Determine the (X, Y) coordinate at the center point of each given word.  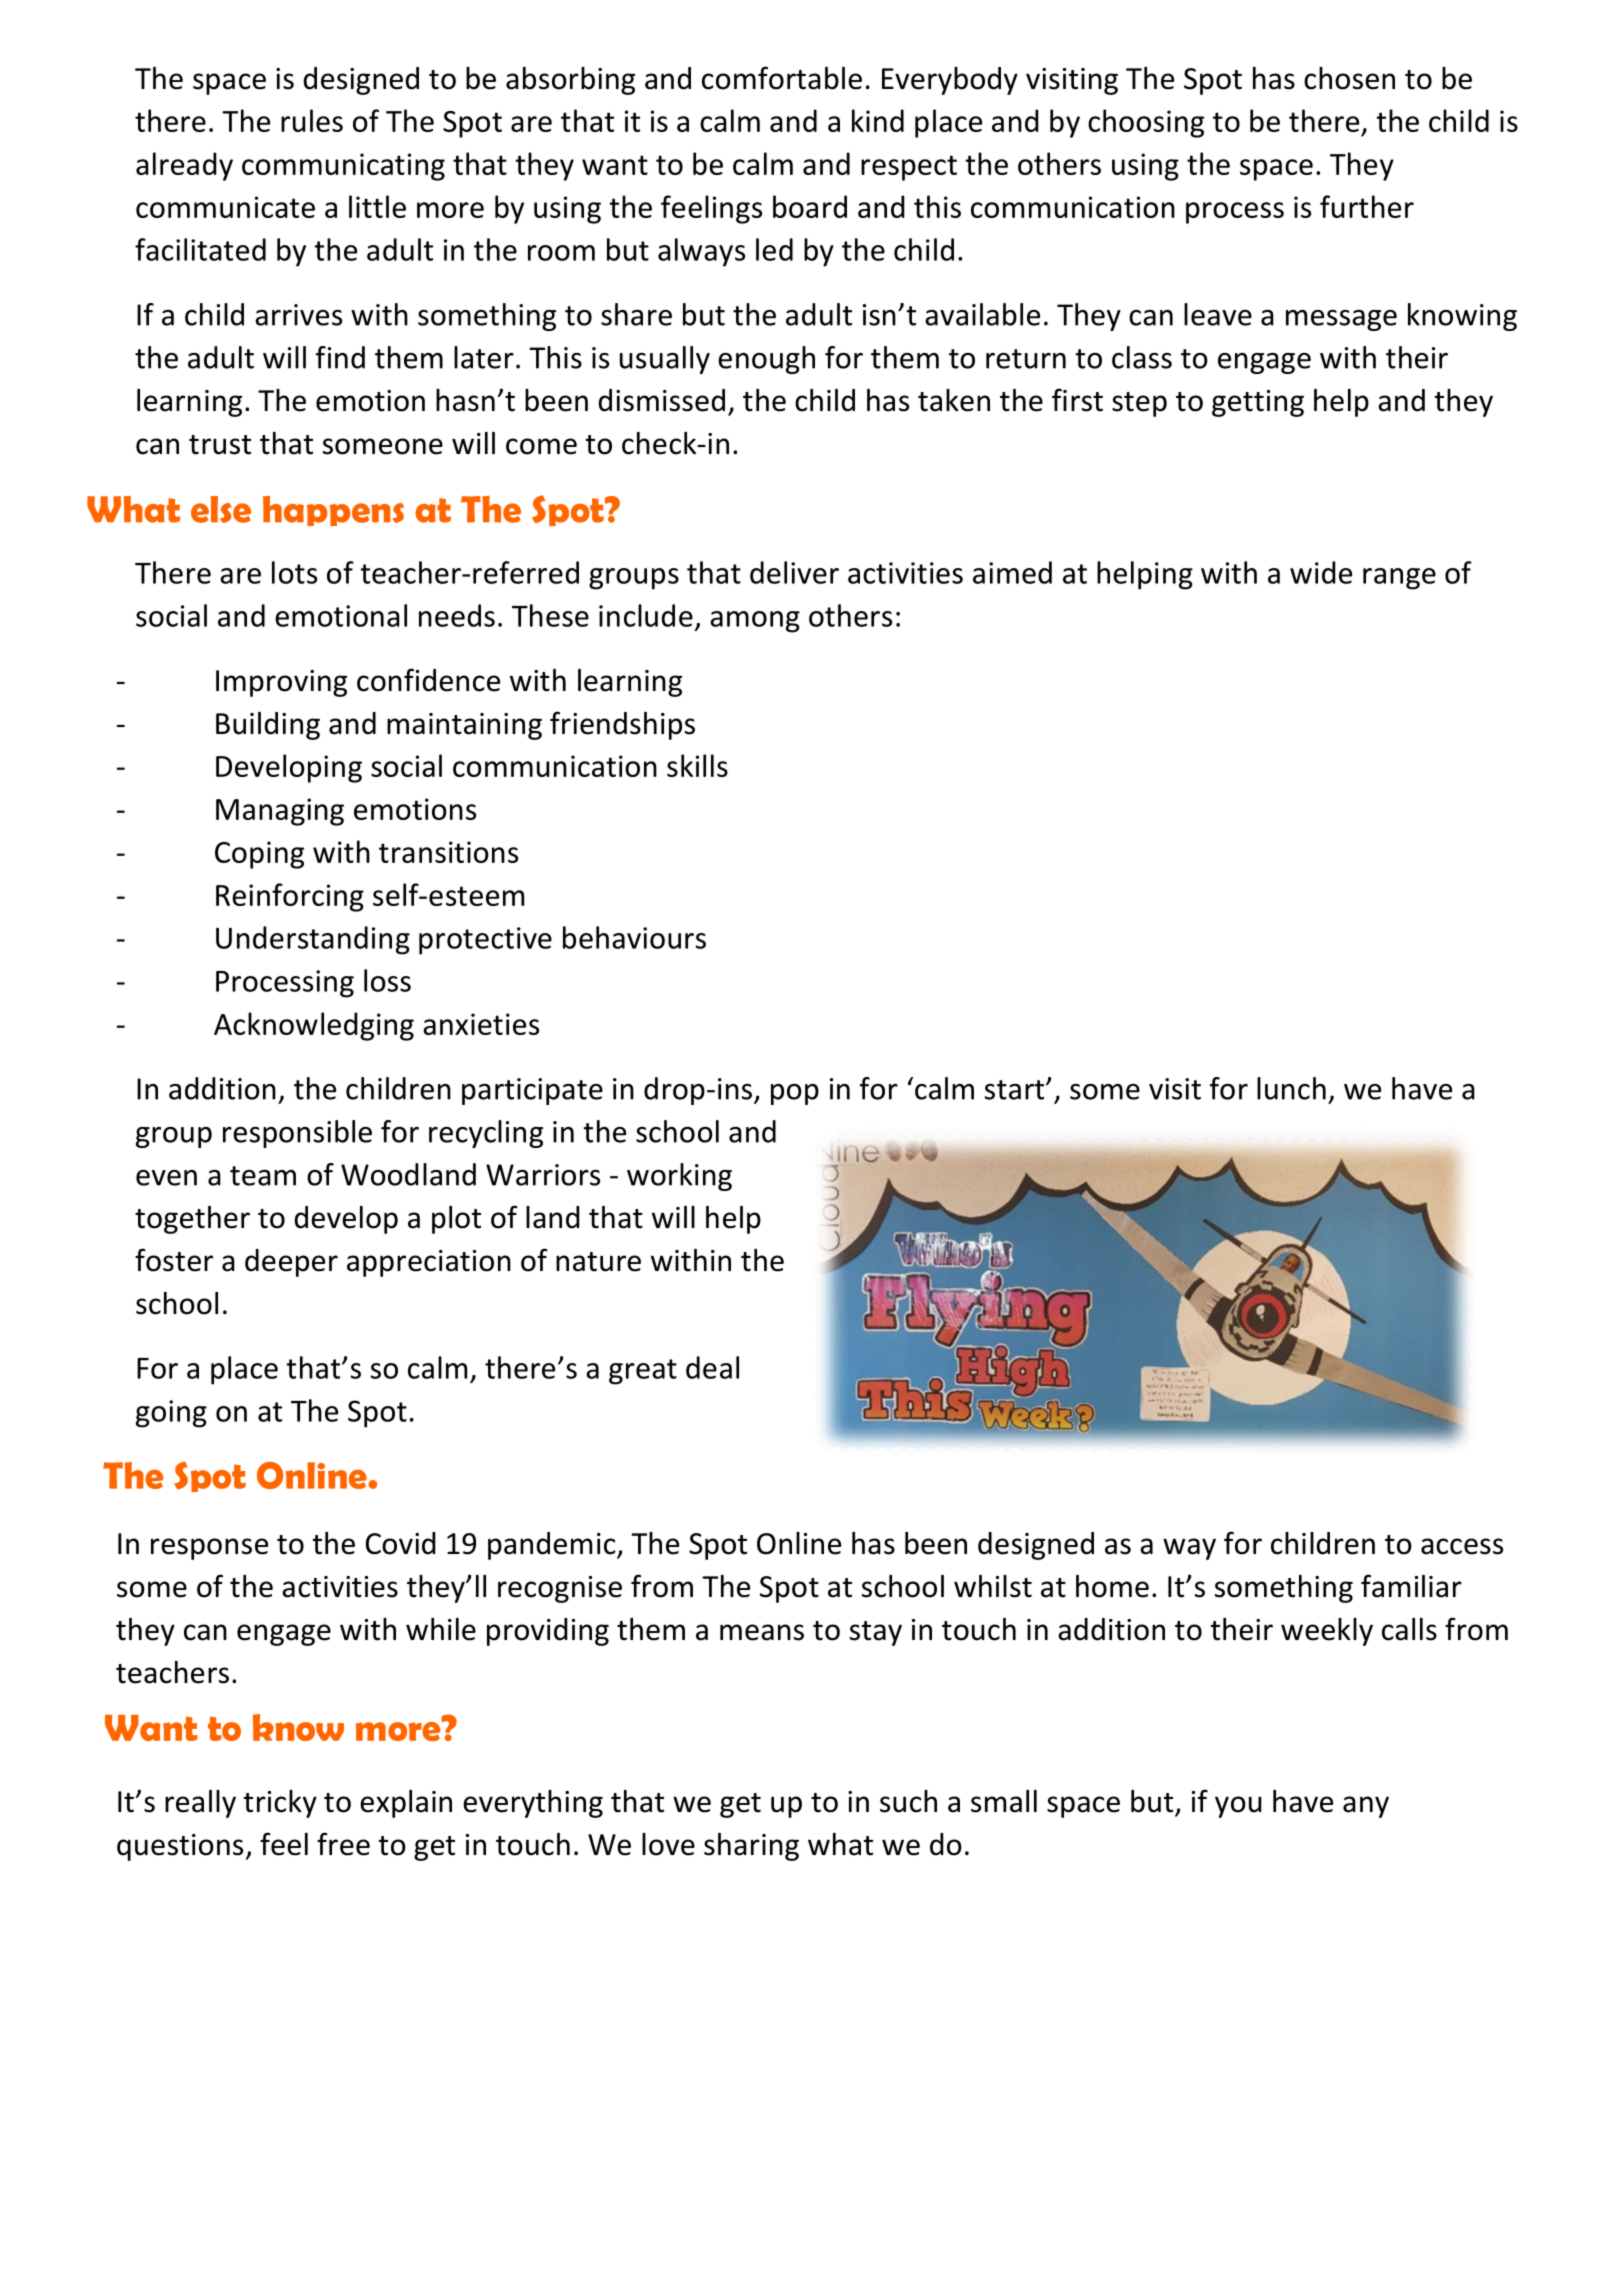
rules (312, 120)
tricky (280, 1804)
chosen (1349, 78)
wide (1321, 572)
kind (878, 120)
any (1366, 1807)
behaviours (634, 937)
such (908, 1801)
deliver (794, 572)
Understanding (313, 940)
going (171, 1414)
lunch (1291, 1088)
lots (294, 572)
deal (712, 1367)
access (1462, 1546)
